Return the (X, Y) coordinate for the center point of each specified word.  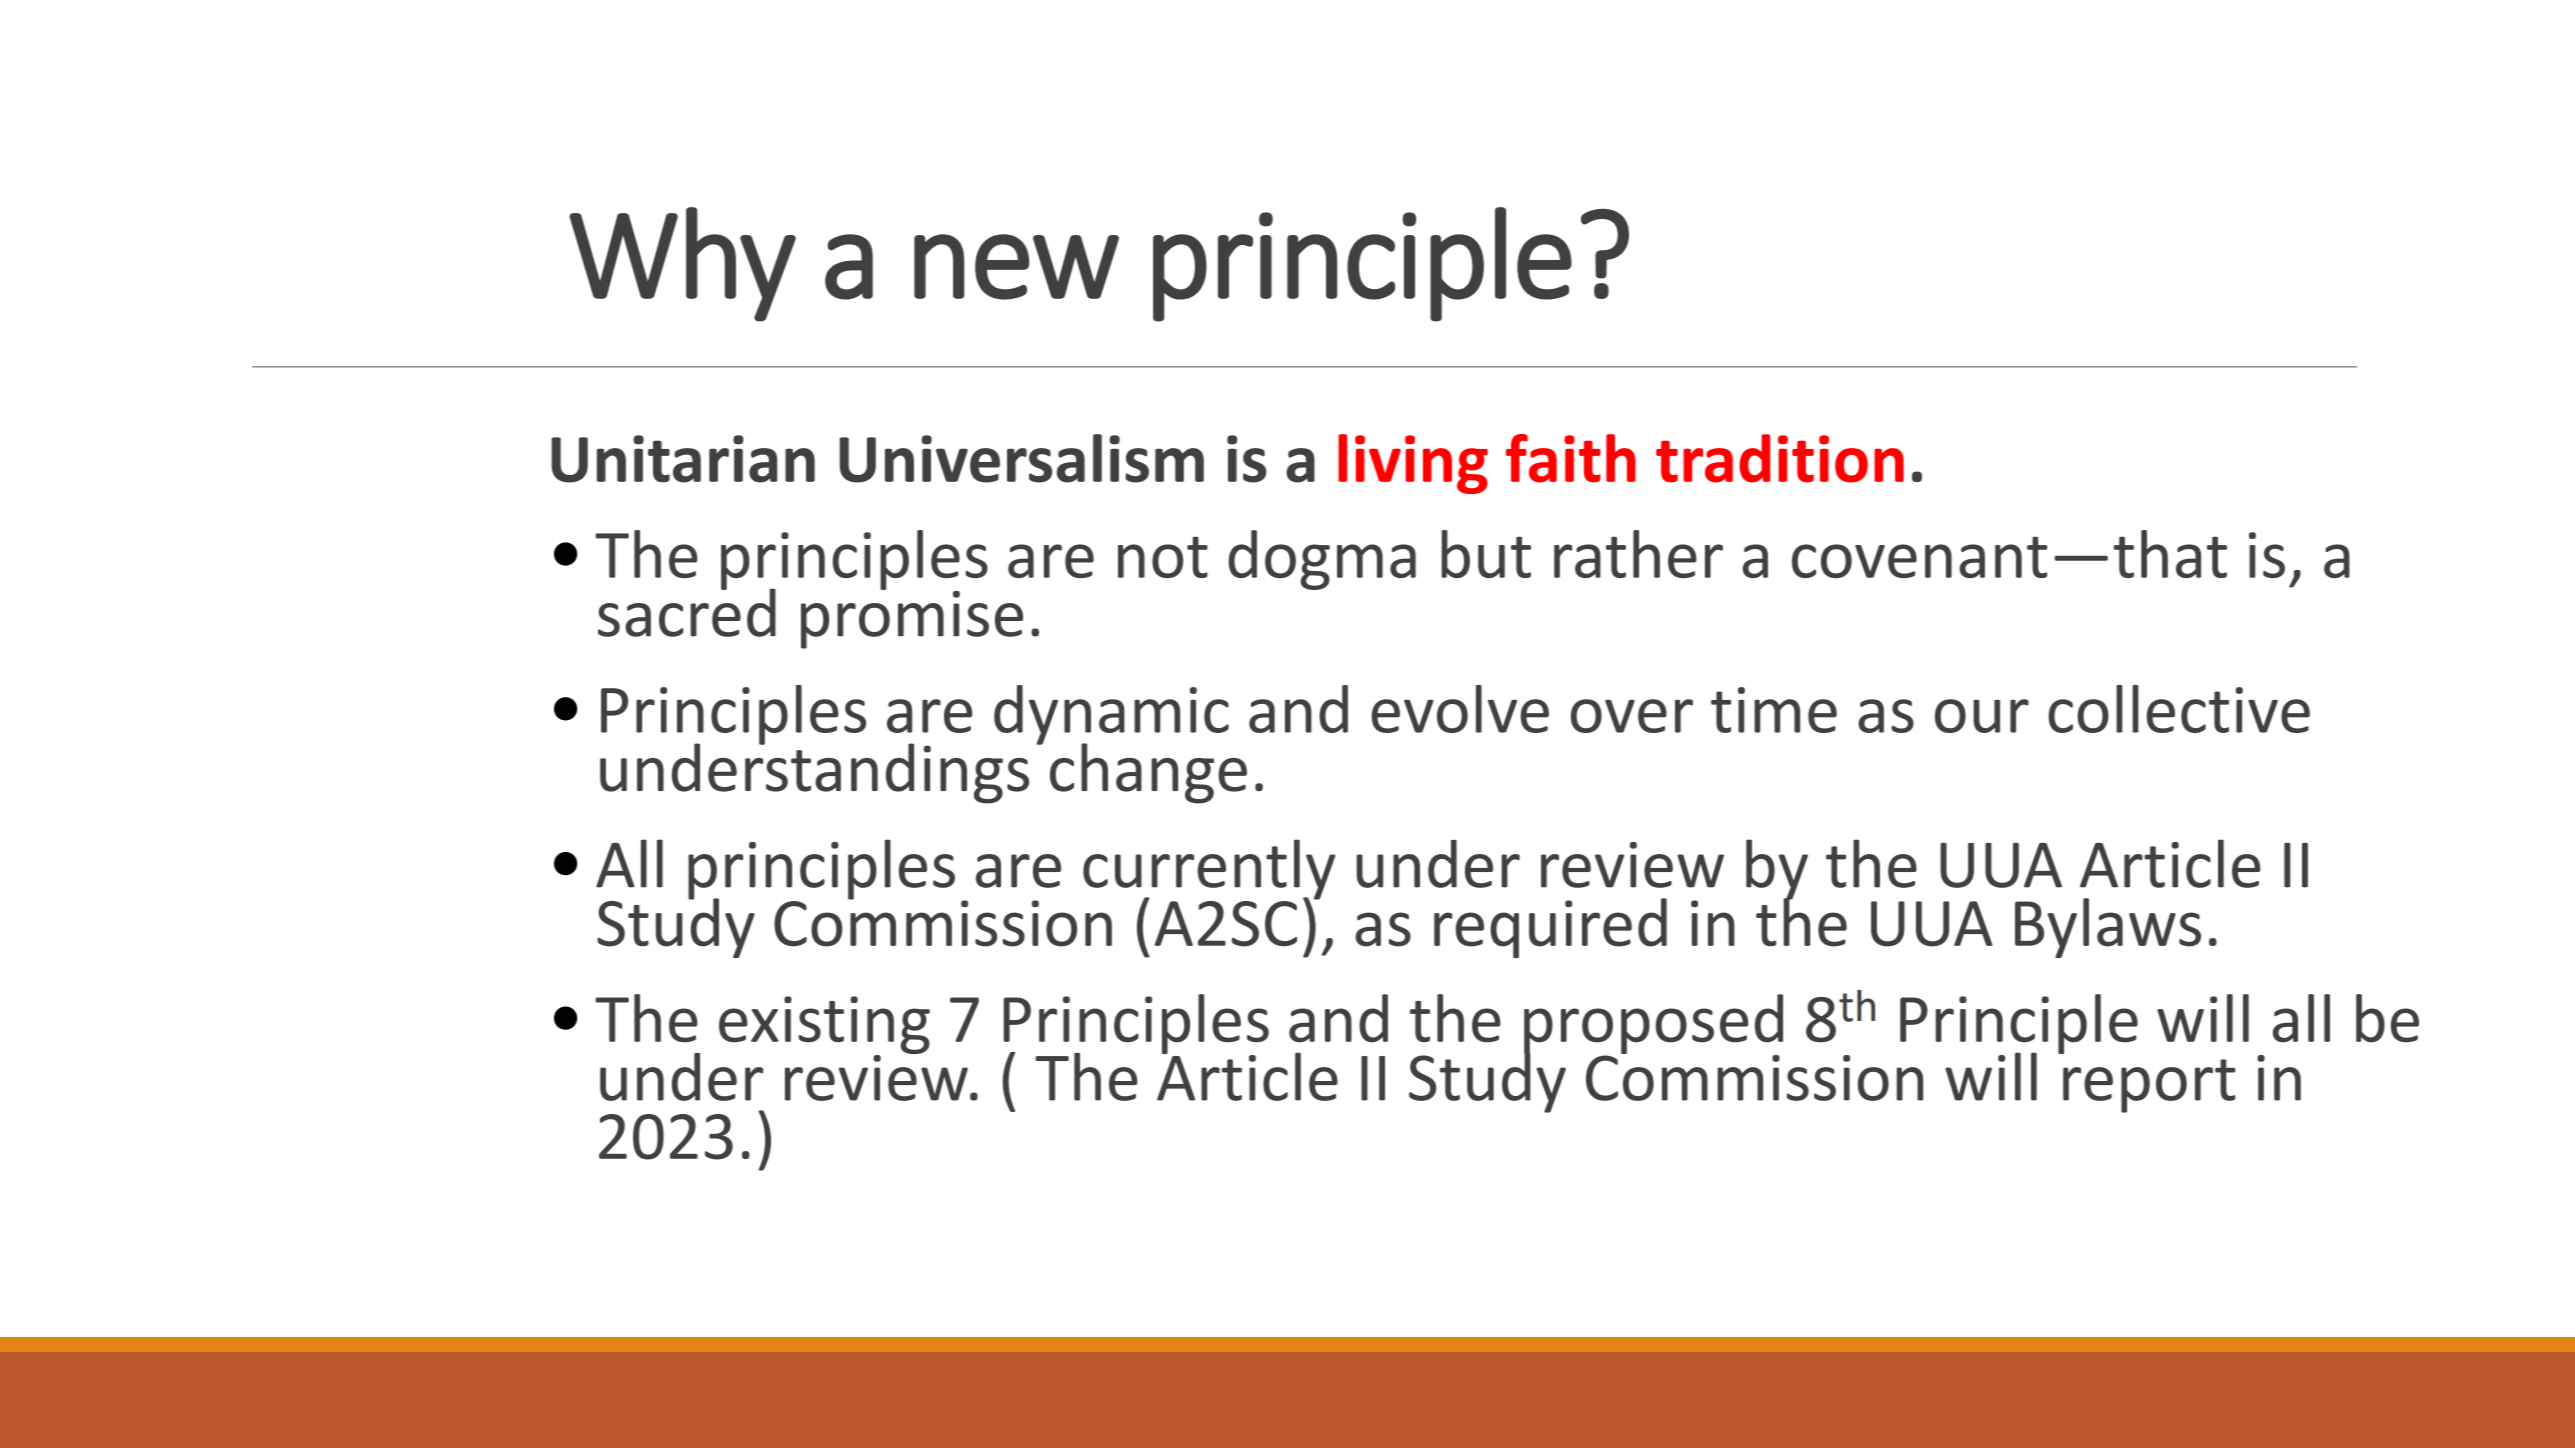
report (2149, 1086)
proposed (1653, 1025)
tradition (1780, 458)
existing (824, 1026)
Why (682, 264)
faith (1571, 458)
